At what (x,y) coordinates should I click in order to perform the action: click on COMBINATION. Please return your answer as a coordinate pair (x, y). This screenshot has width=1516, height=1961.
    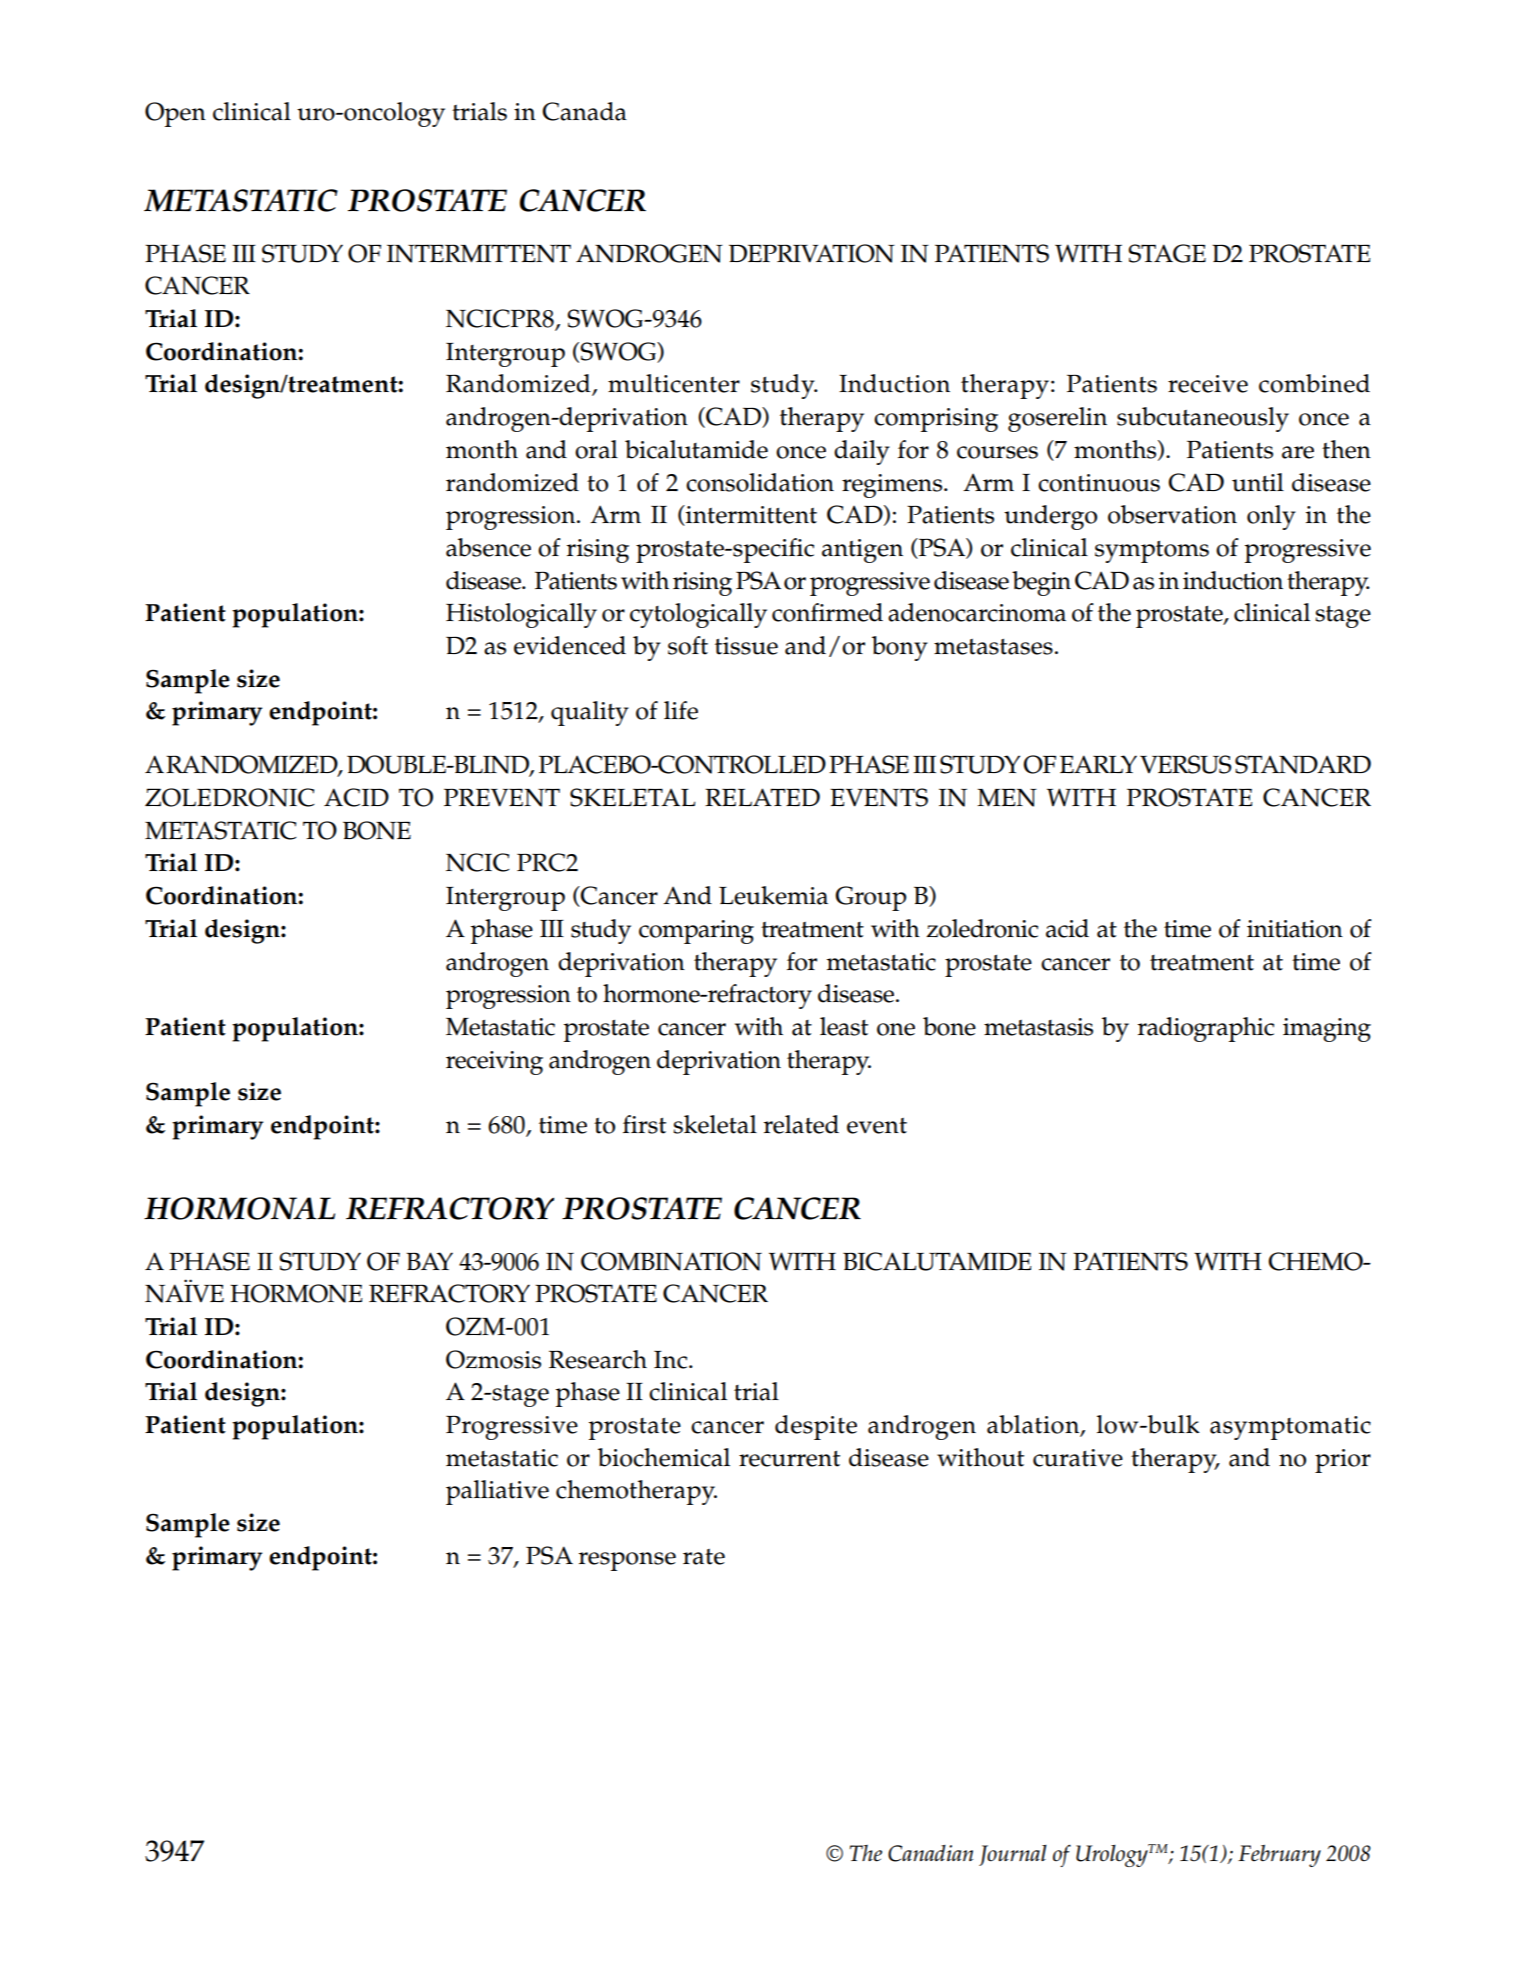
    Looking at the image, I should click on (671, 1261).
